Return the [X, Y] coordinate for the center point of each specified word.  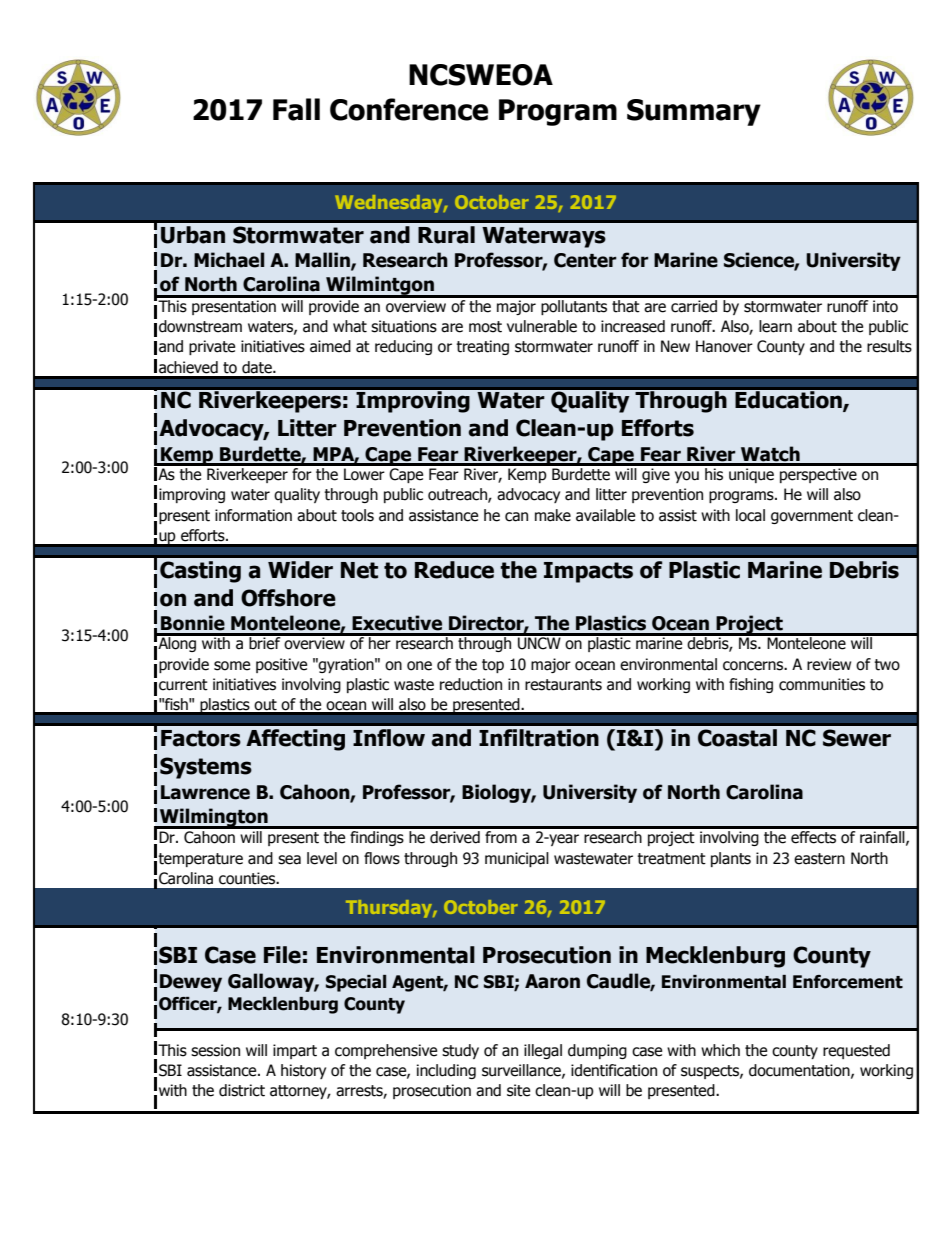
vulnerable [542, 326]
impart [295, 1051]
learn [775, 326]
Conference [409, 109]
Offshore [288, 598]
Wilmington [214, 818]
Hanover [724, 346]
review [829, 664]
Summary [694, 112]
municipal [517, 859]
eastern [819, 859]
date [258, 367]
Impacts [588, 572]
